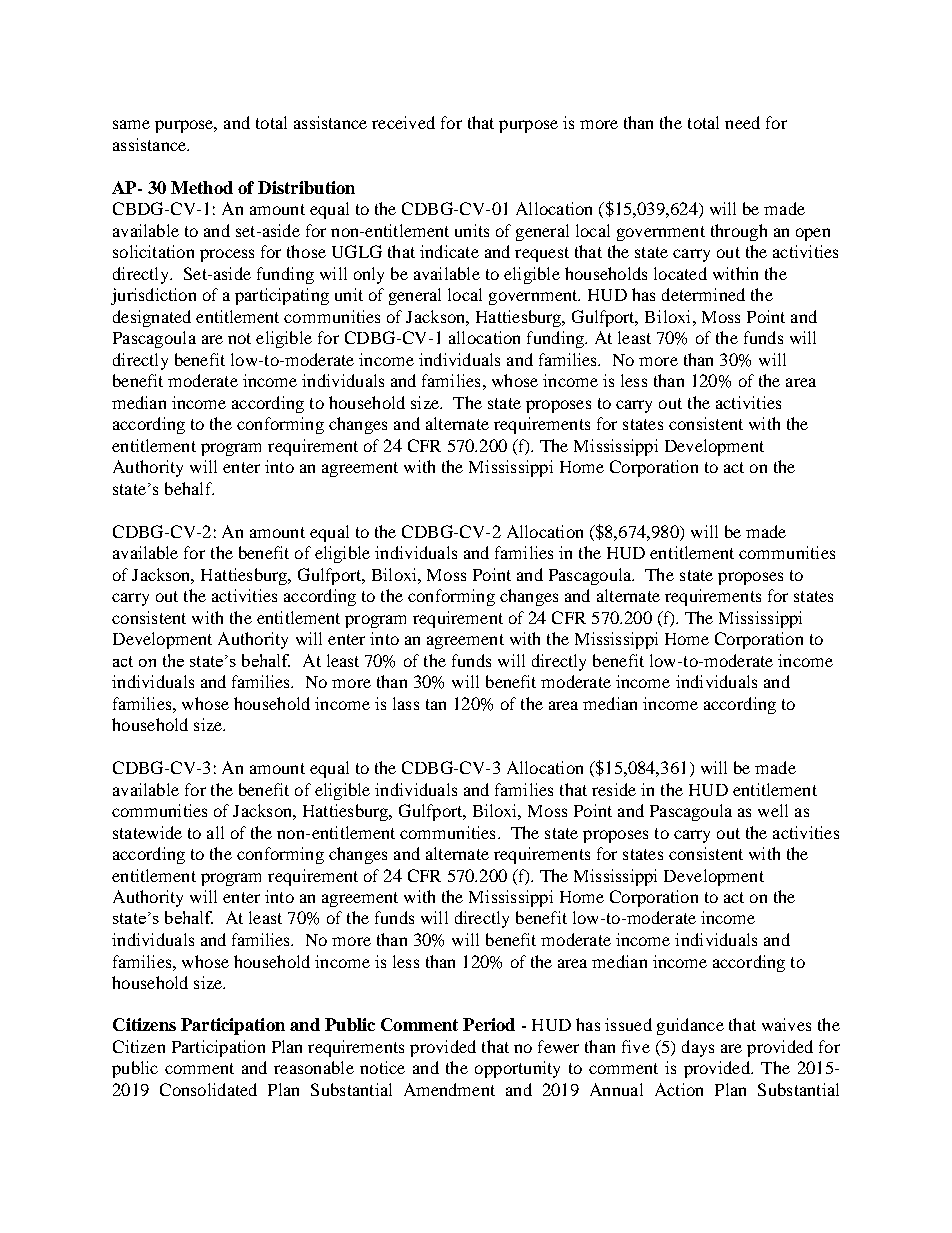  Describe the element at coordinates (703, 294) in the screenshot. I see `determined` at that location.
